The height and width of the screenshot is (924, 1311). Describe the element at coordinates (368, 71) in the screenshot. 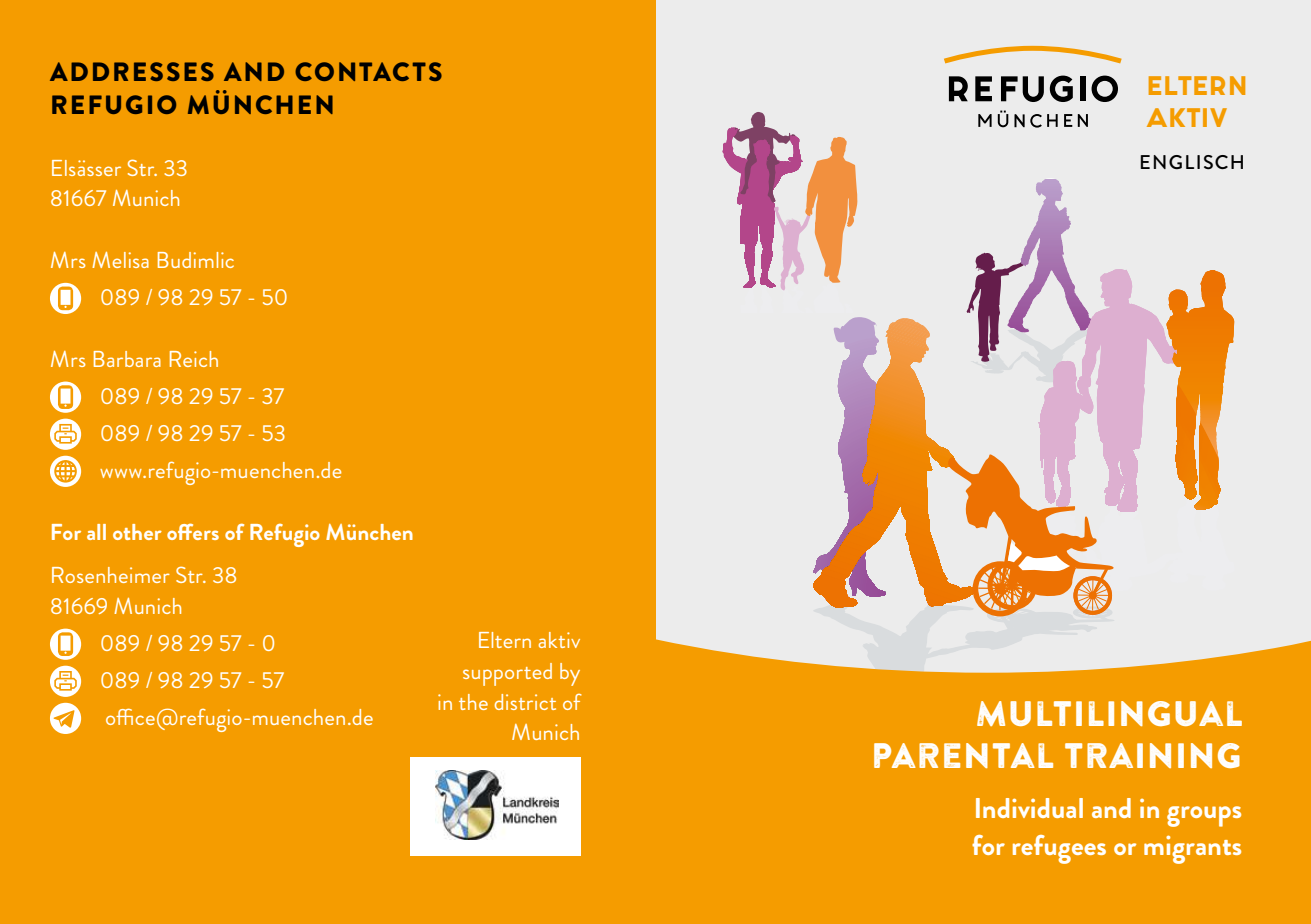

I see `CONTACTS` at that location.
